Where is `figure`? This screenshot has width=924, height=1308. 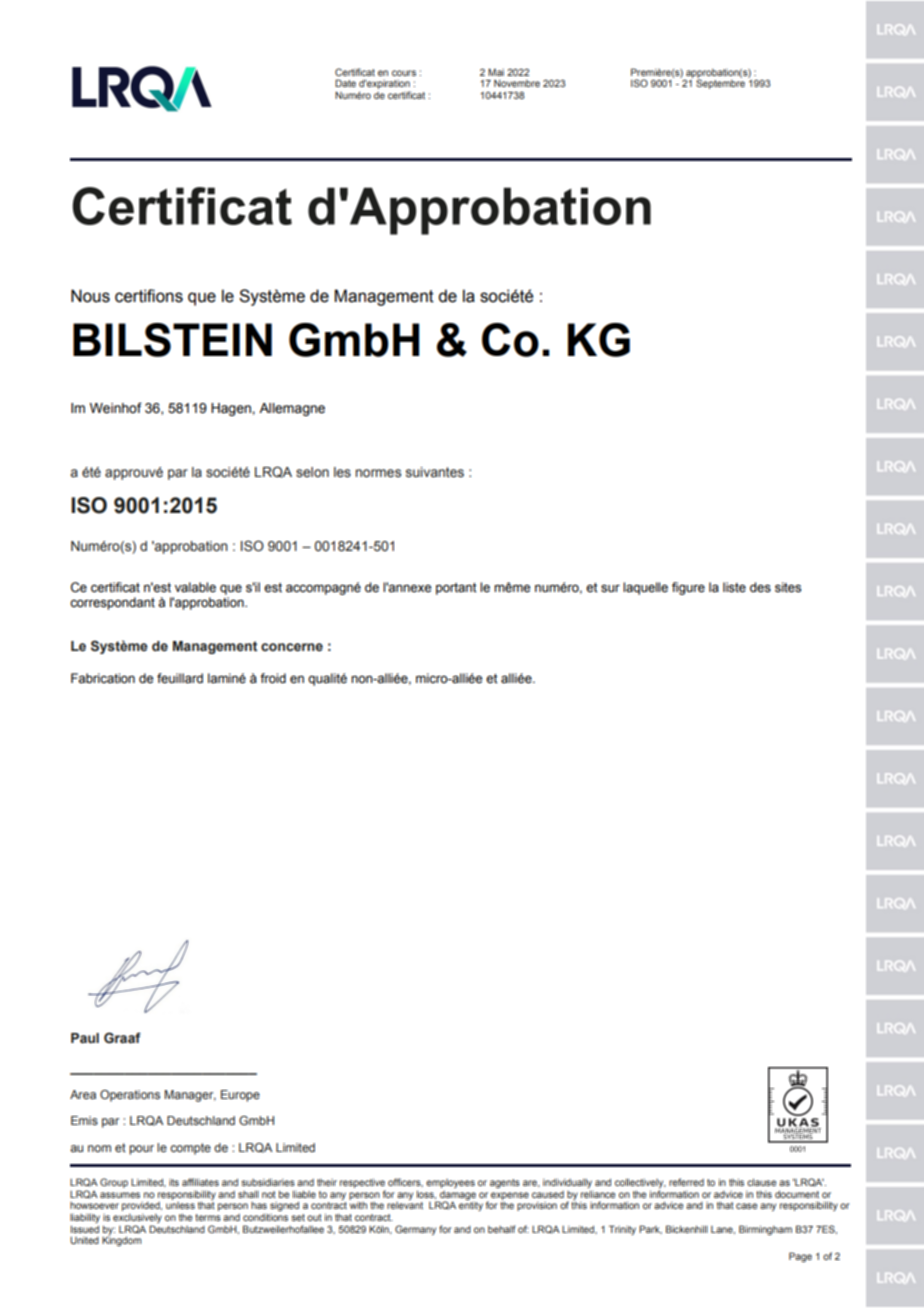 figure is located at coordinates (688, 588).
